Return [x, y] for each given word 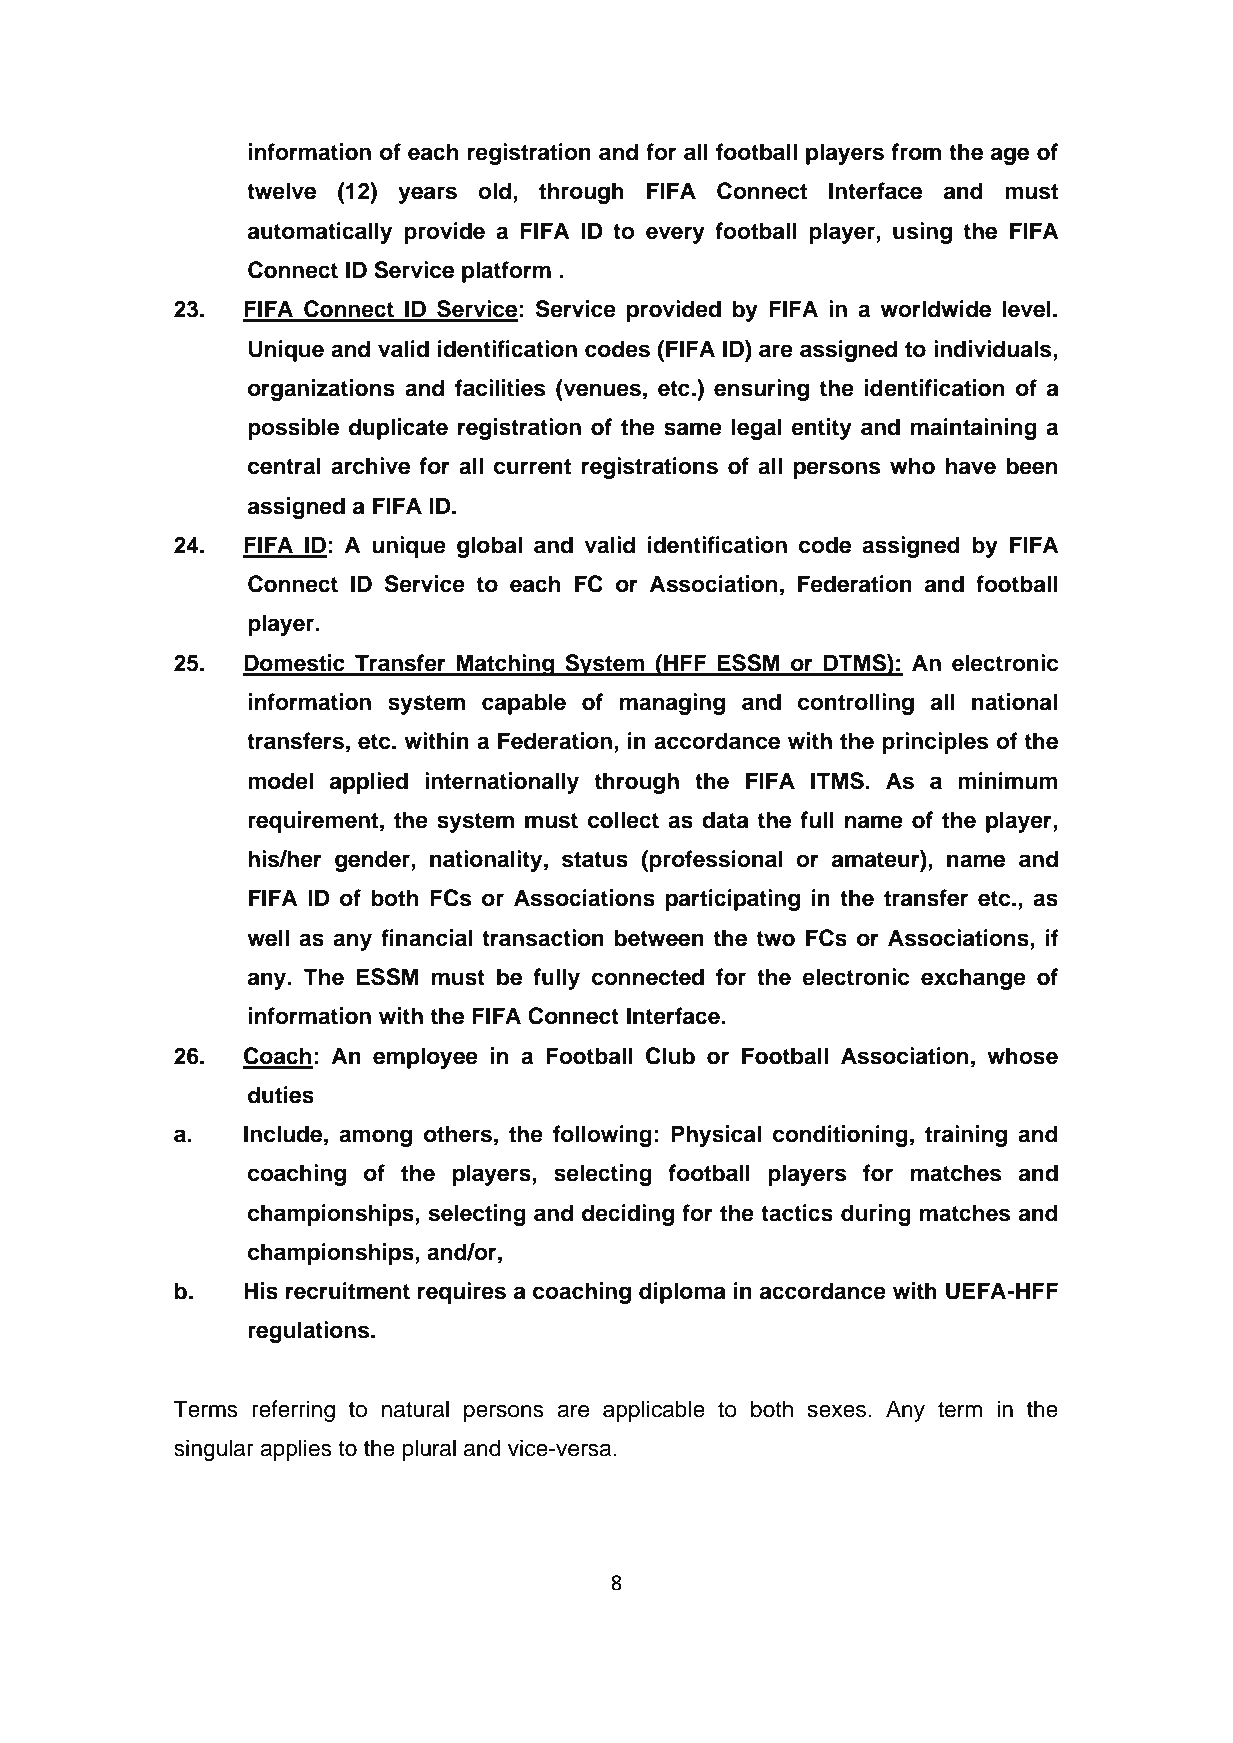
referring [293, 1411]
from [916, 152]
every [675, 235]
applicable [654, 1411]
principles [935, 743]
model [280, 781]
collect [623, 820]
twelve [281, 191]
